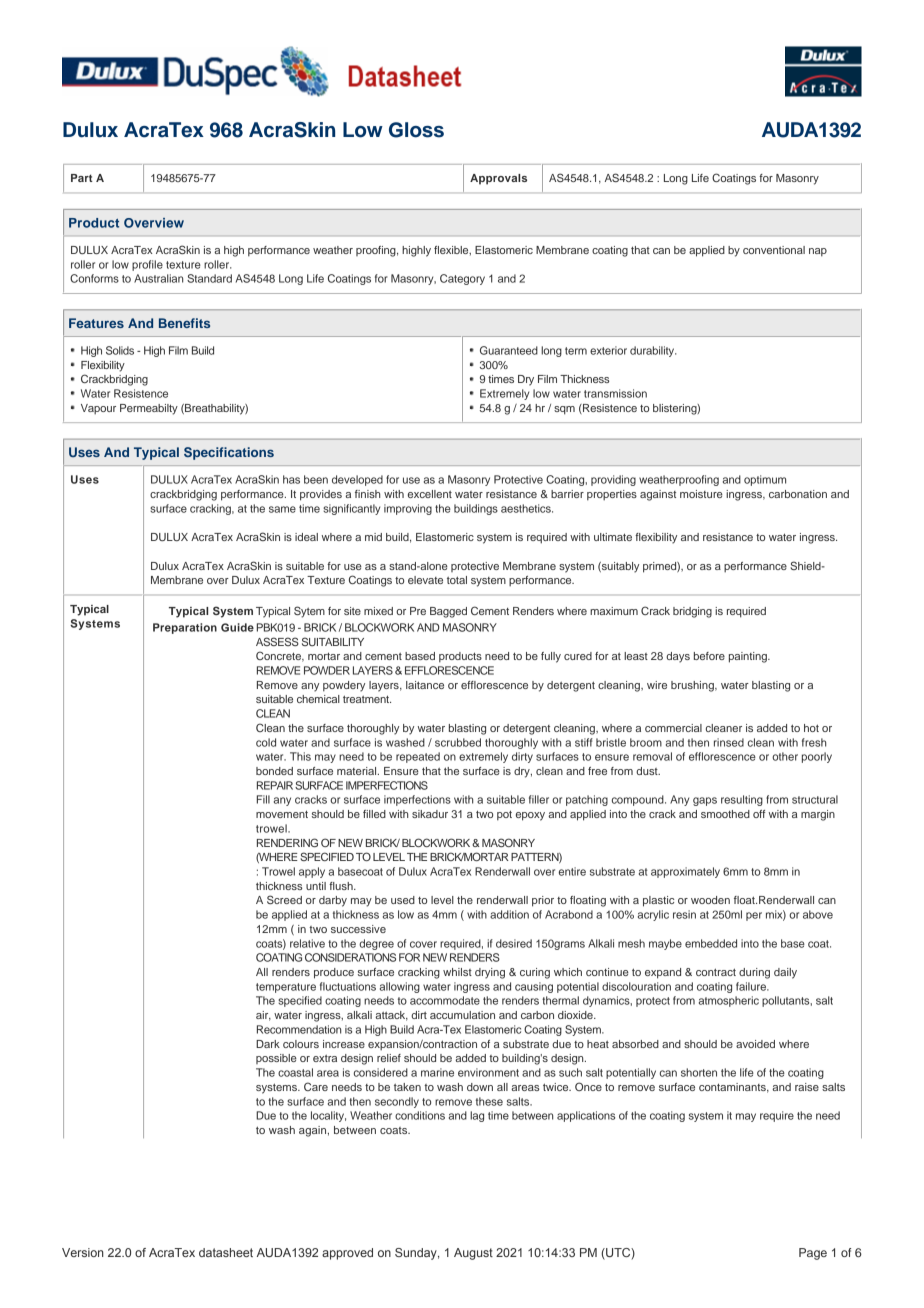  I want to click on Approvals, so click(498, 179).
